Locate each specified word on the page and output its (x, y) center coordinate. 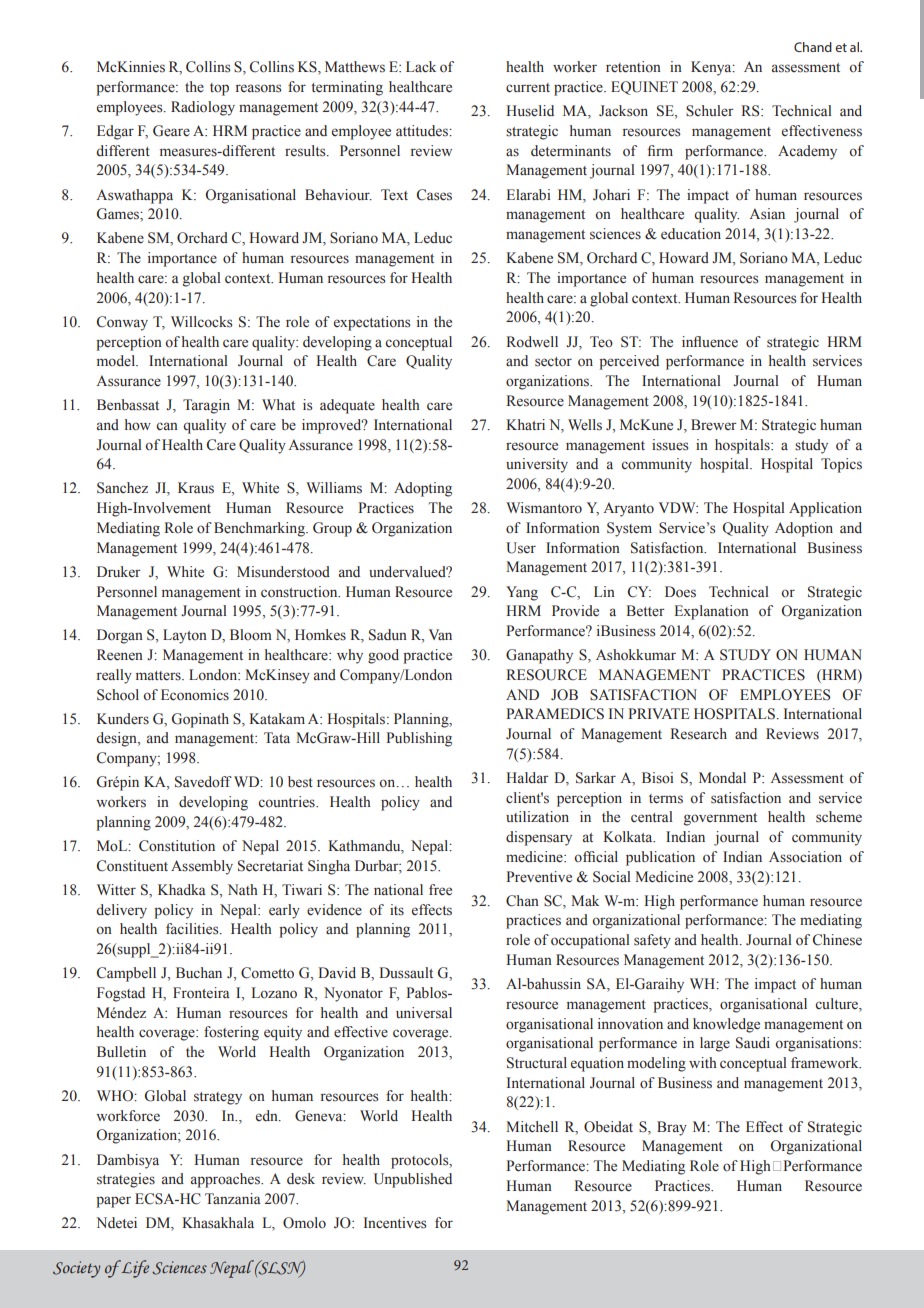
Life (134, 1269)
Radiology (203, 108)
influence (710, 342)
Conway (122, 323)
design (117, 739)
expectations (372, 323)
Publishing (419, 739)
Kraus (196, 488)
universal (424, 1013)
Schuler (710, 111)
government (720, 819)
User (521, 548)
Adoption (804, 529)
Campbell (126, 974)
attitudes (423, 131)
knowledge (726, 1025)
